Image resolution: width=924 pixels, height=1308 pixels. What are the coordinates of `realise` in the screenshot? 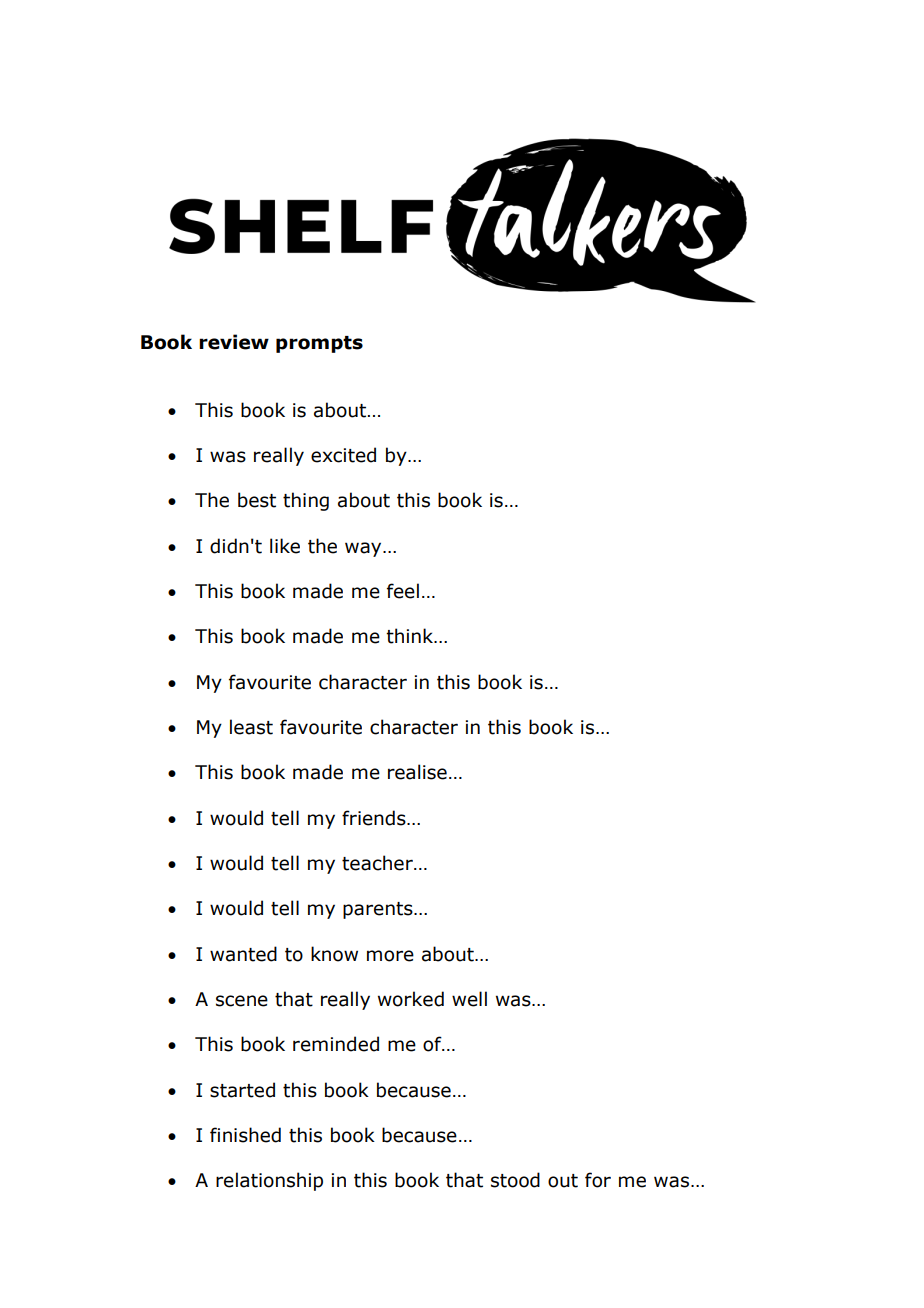 It's located at (417, 772).
